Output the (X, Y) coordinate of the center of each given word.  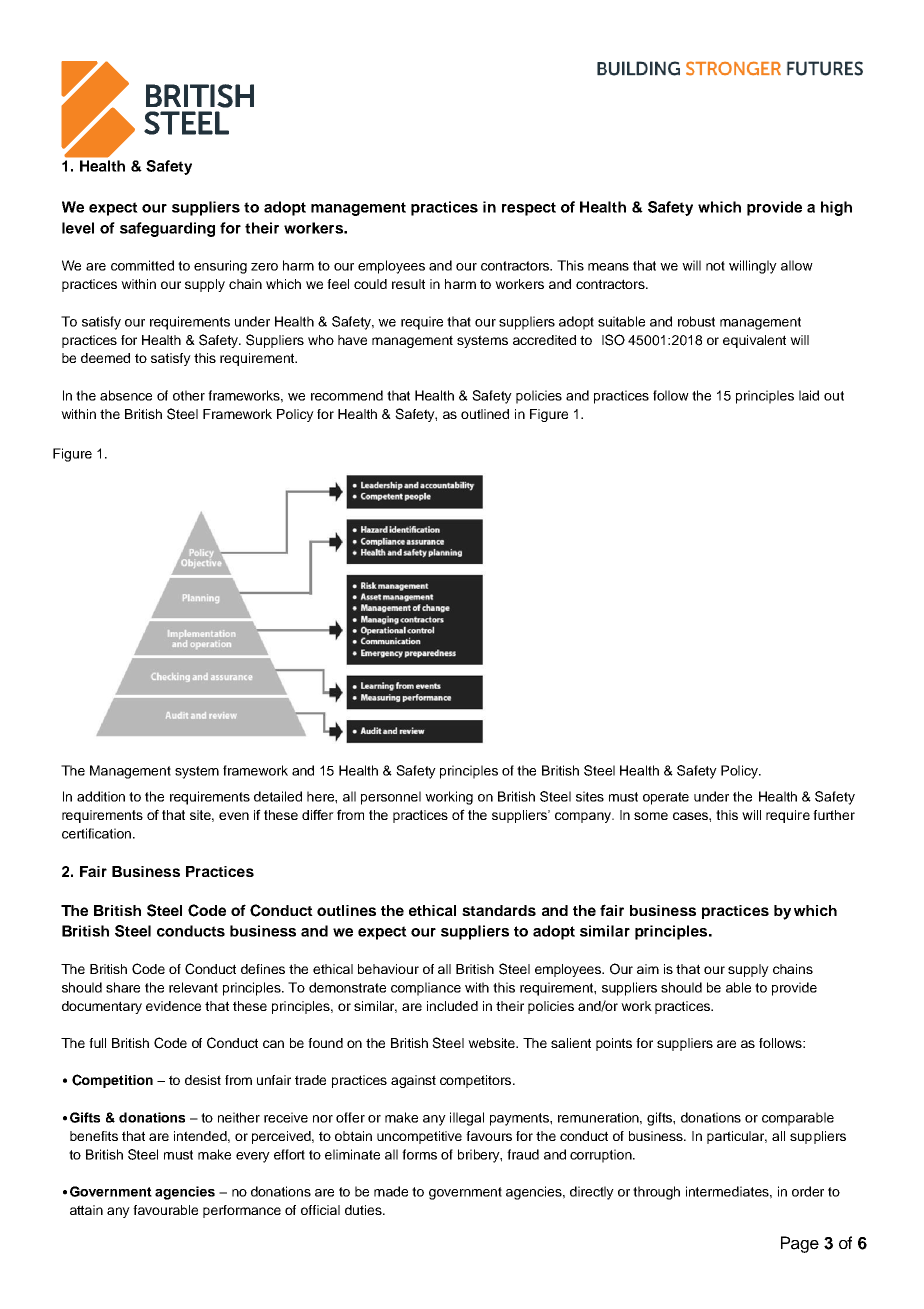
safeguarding (167, 229)
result (408, 284)
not (715, 266)
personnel (391, 798)
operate (666, 798)
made (391, 1191)
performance (242, 1211)
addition (101, 796)
